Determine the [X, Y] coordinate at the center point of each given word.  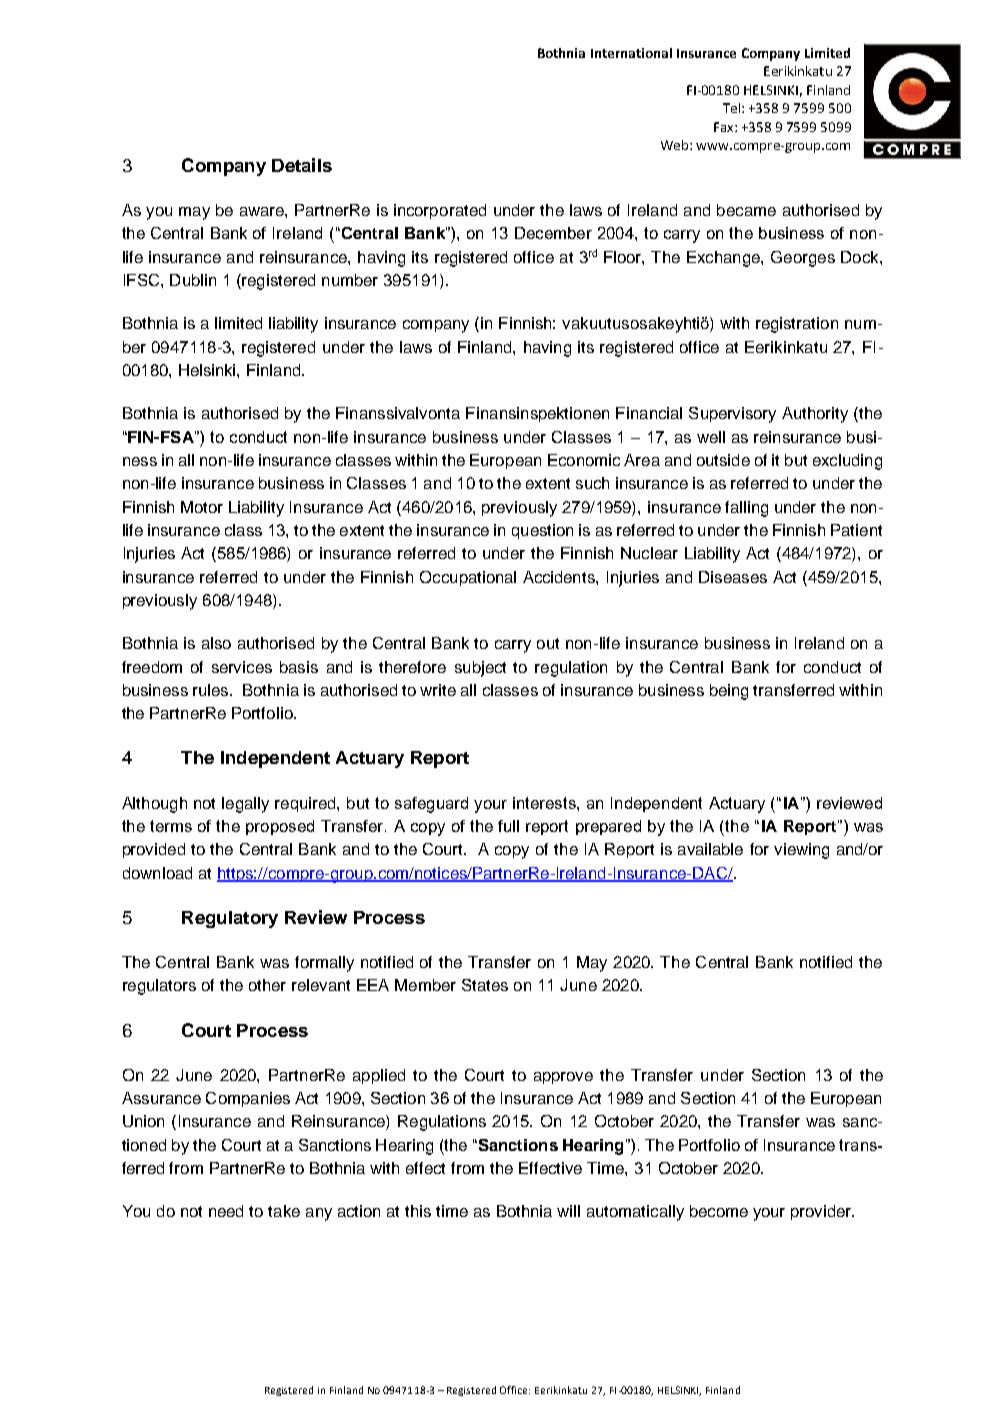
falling [746, 509]
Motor [202, 507]
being [729, 692]
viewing [801, 851]
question [542, 531]
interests [545, 803]
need [226, 1211]
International [631, 53]
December [553, 233]
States [485, 985]
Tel [733, 108]
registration [797, 325]
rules [212, 690]
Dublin [193, 280]
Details [302, 165]
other [267, 985]
